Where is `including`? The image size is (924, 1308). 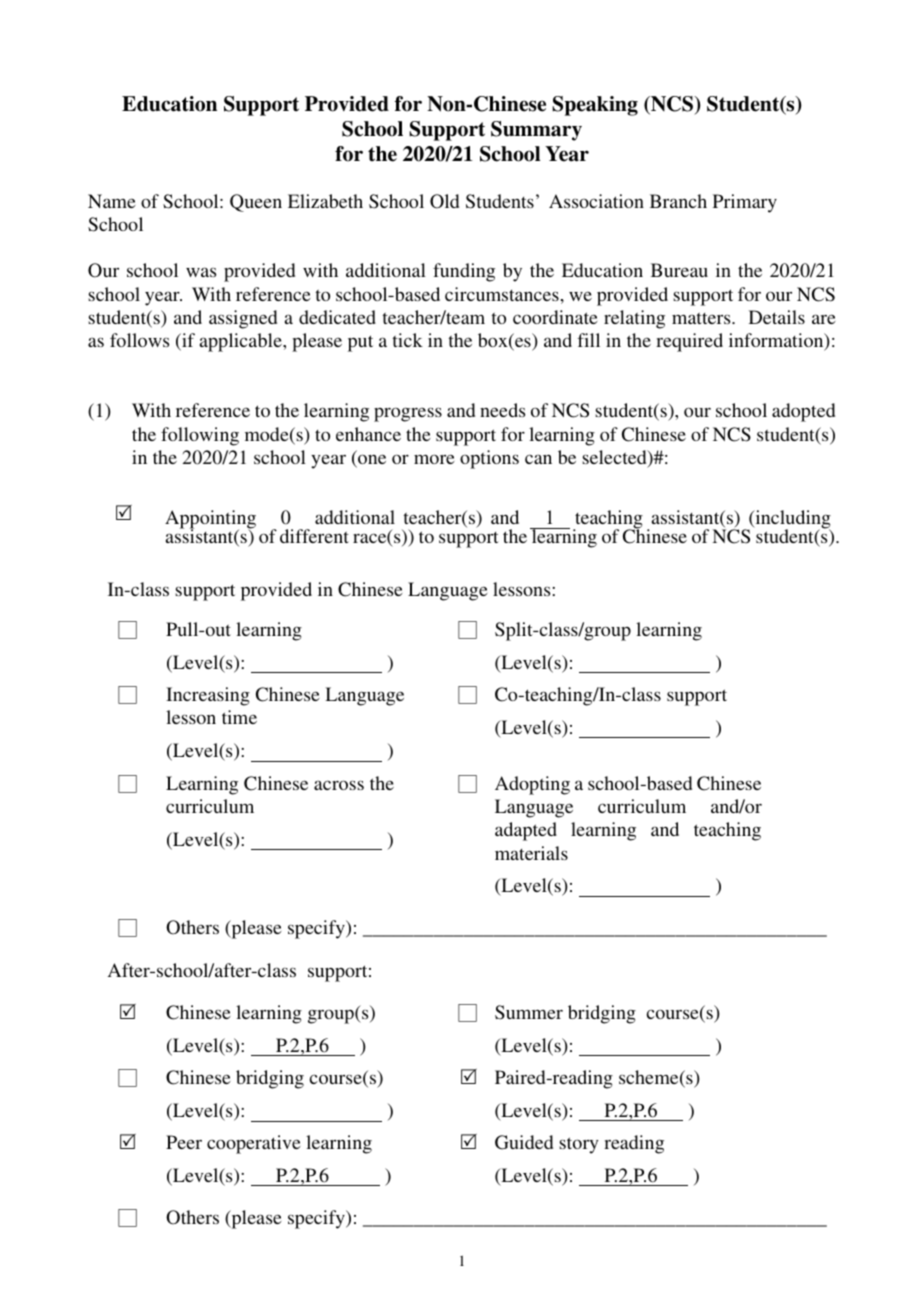
including is located at coordinates (792, 520).
